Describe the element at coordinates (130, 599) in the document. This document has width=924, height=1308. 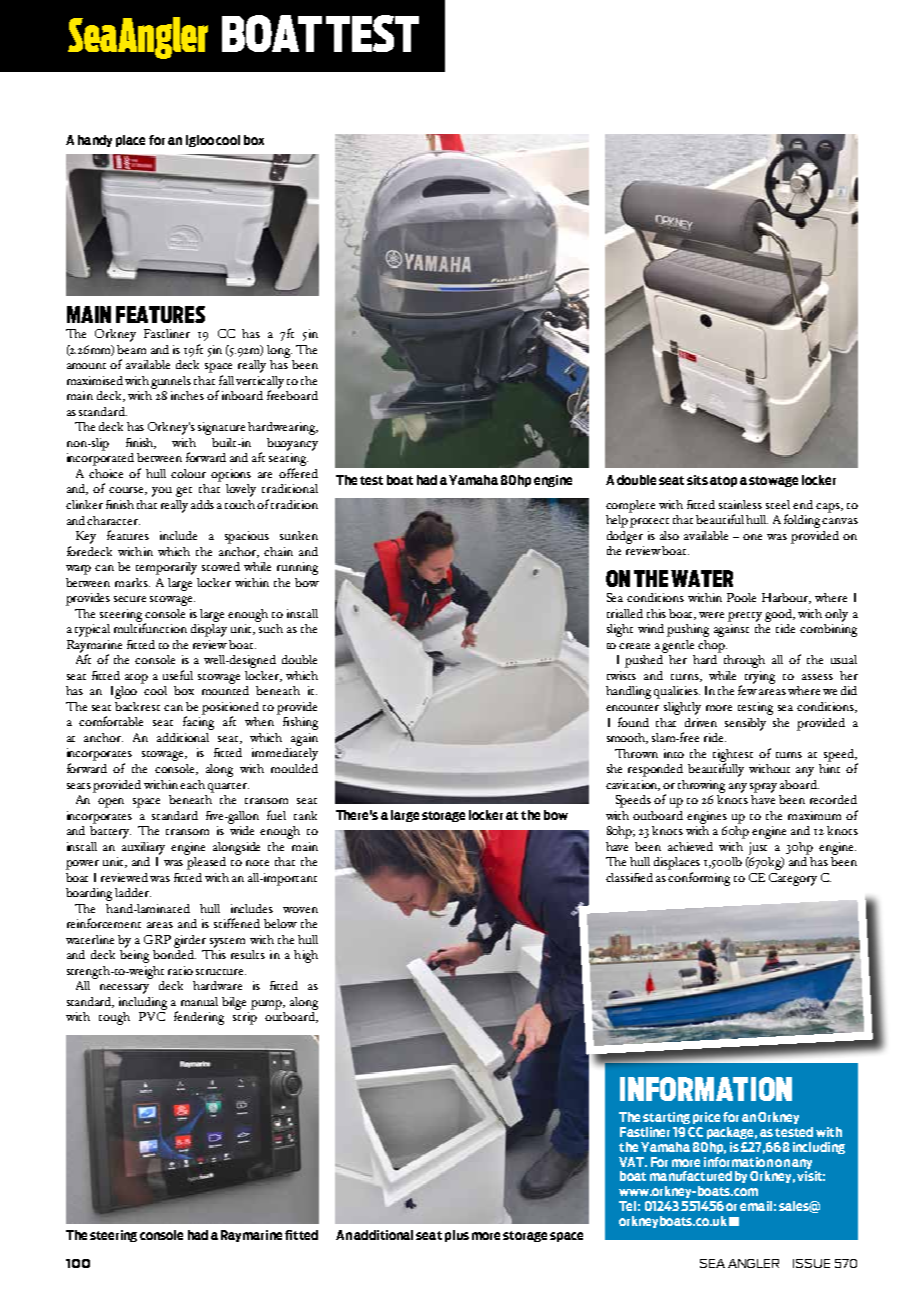
I see `secure` at that location.
